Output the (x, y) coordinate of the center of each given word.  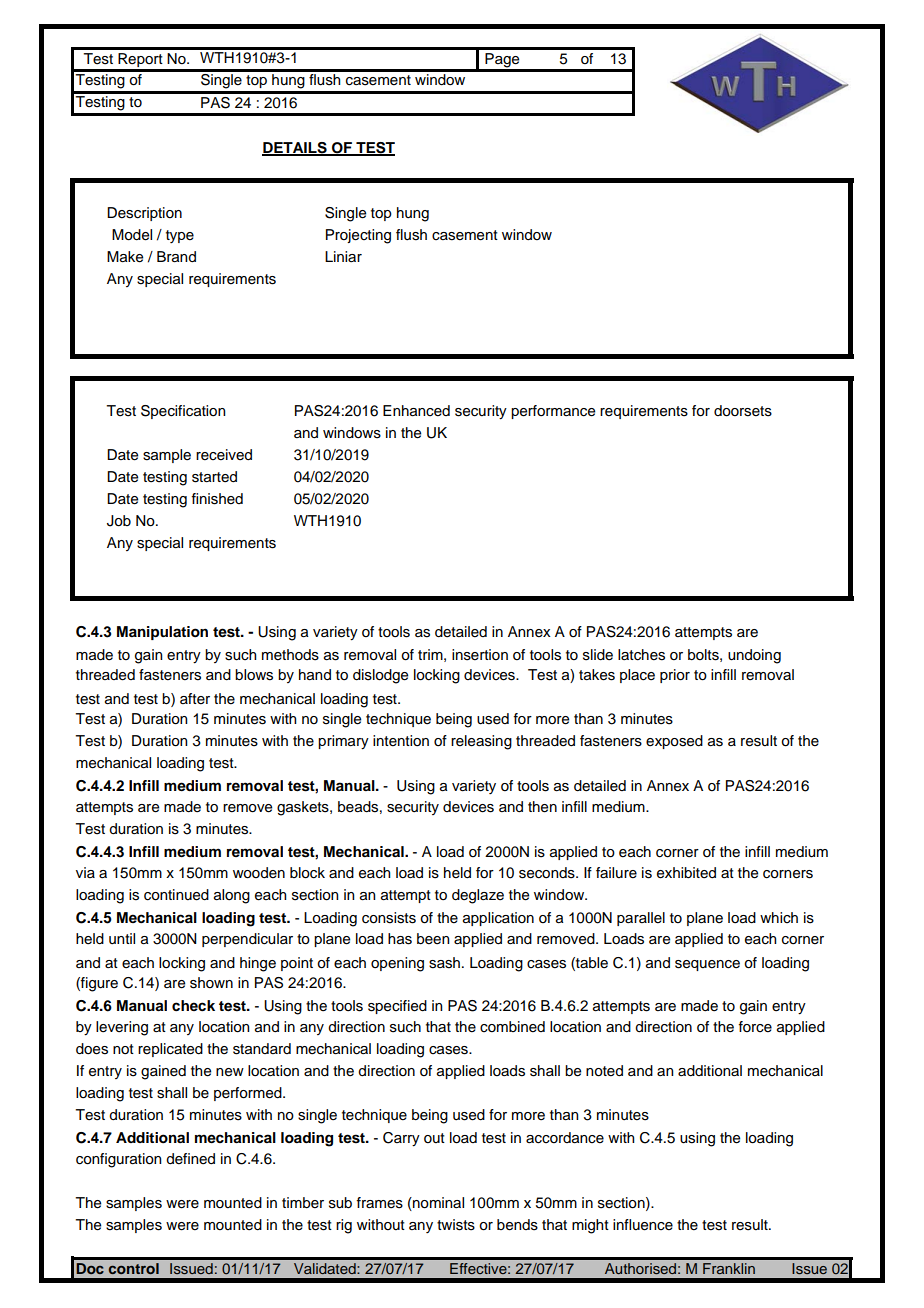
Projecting (358, 236)
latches (641, 655)
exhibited (686, 873)
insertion (480, 655)
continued (176, 895)
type (180, 236)
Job (119, 521)
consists (389, 918)
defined (190, 1159)
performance (553, 412)
